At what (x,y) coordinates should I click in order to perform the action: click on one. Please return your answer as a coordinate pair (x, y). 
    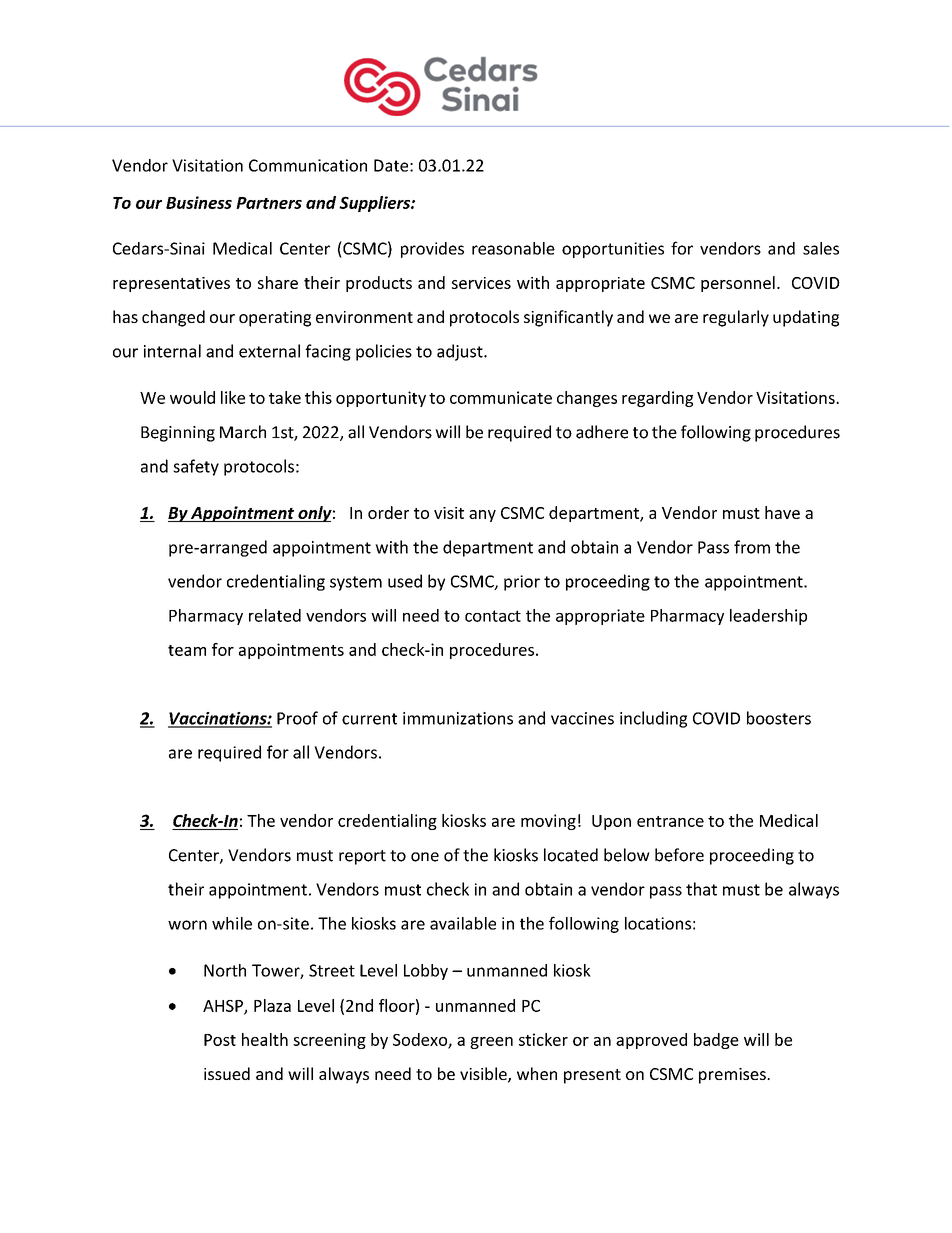
    Looking at the image, I should click on (425, 857).
